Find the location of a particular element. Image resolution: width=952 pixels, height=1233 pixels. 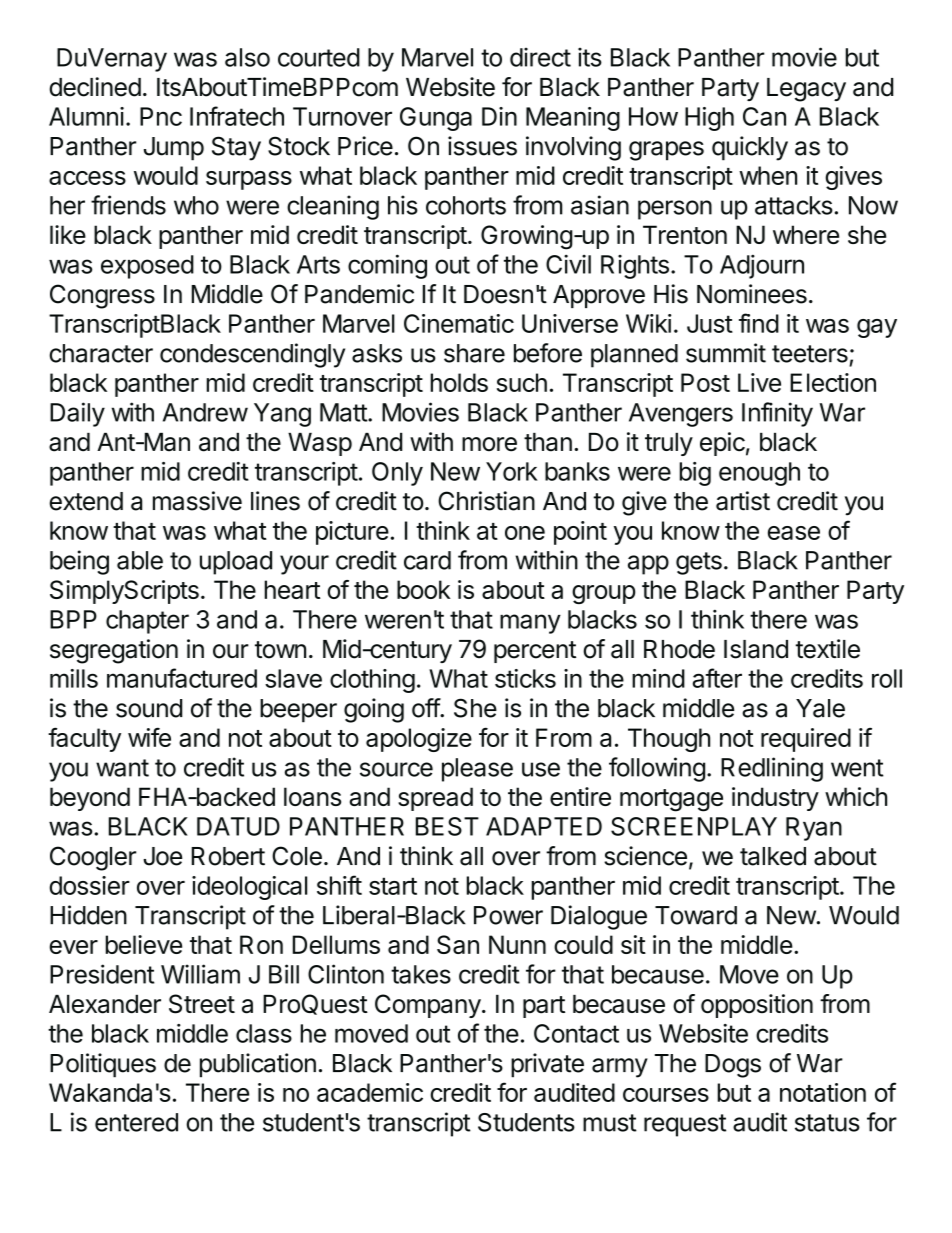

Andrew is located at coordinates (205, 412).
